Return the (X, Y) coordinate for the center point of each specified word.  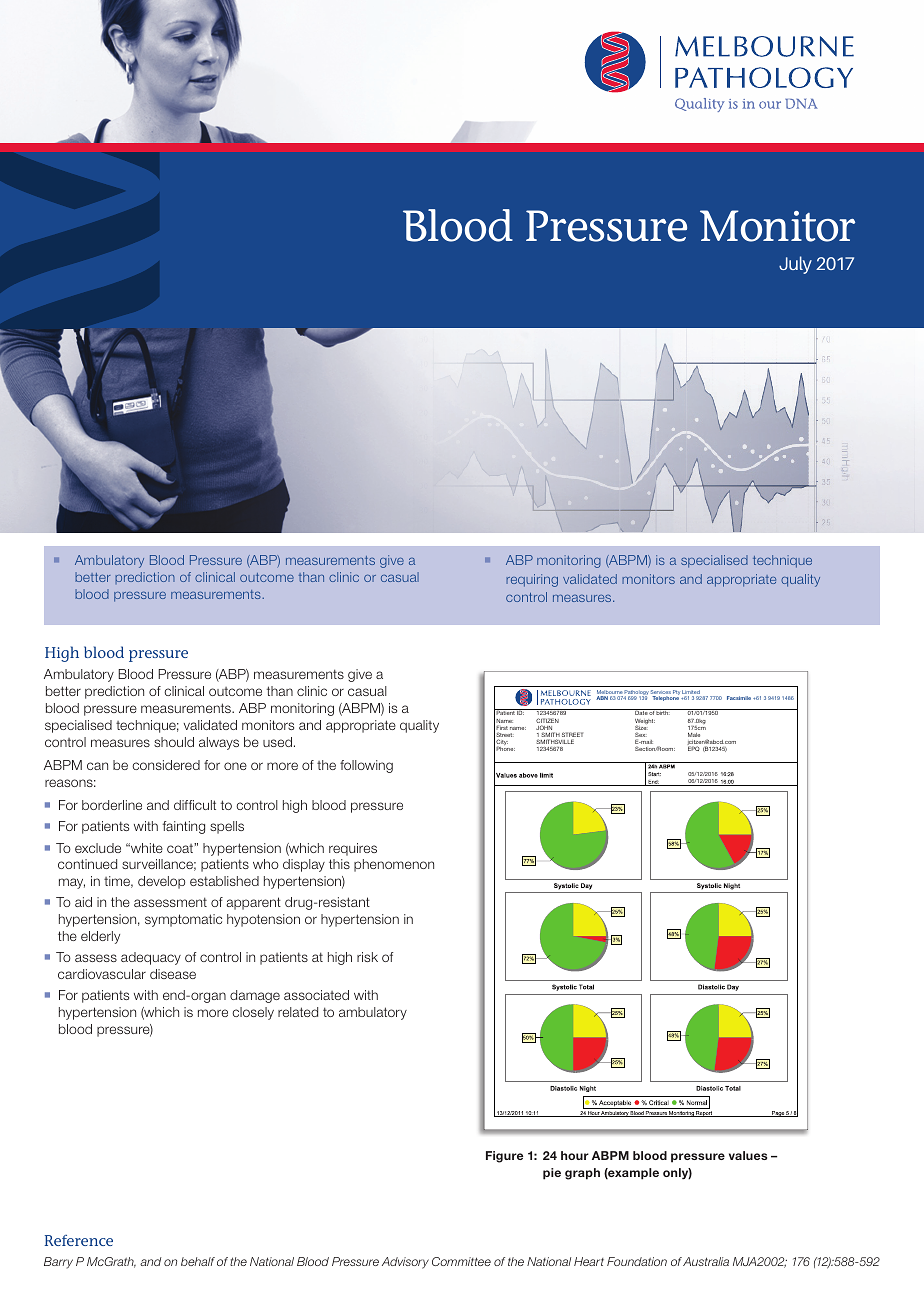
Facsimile (739, 698)
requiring (532, 580)
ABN (602, 698)
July (795, 265)
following (366, 766)
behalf (198, 1261)
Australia (706, 1261)
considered (166, 765)
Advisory (405, 1263)
